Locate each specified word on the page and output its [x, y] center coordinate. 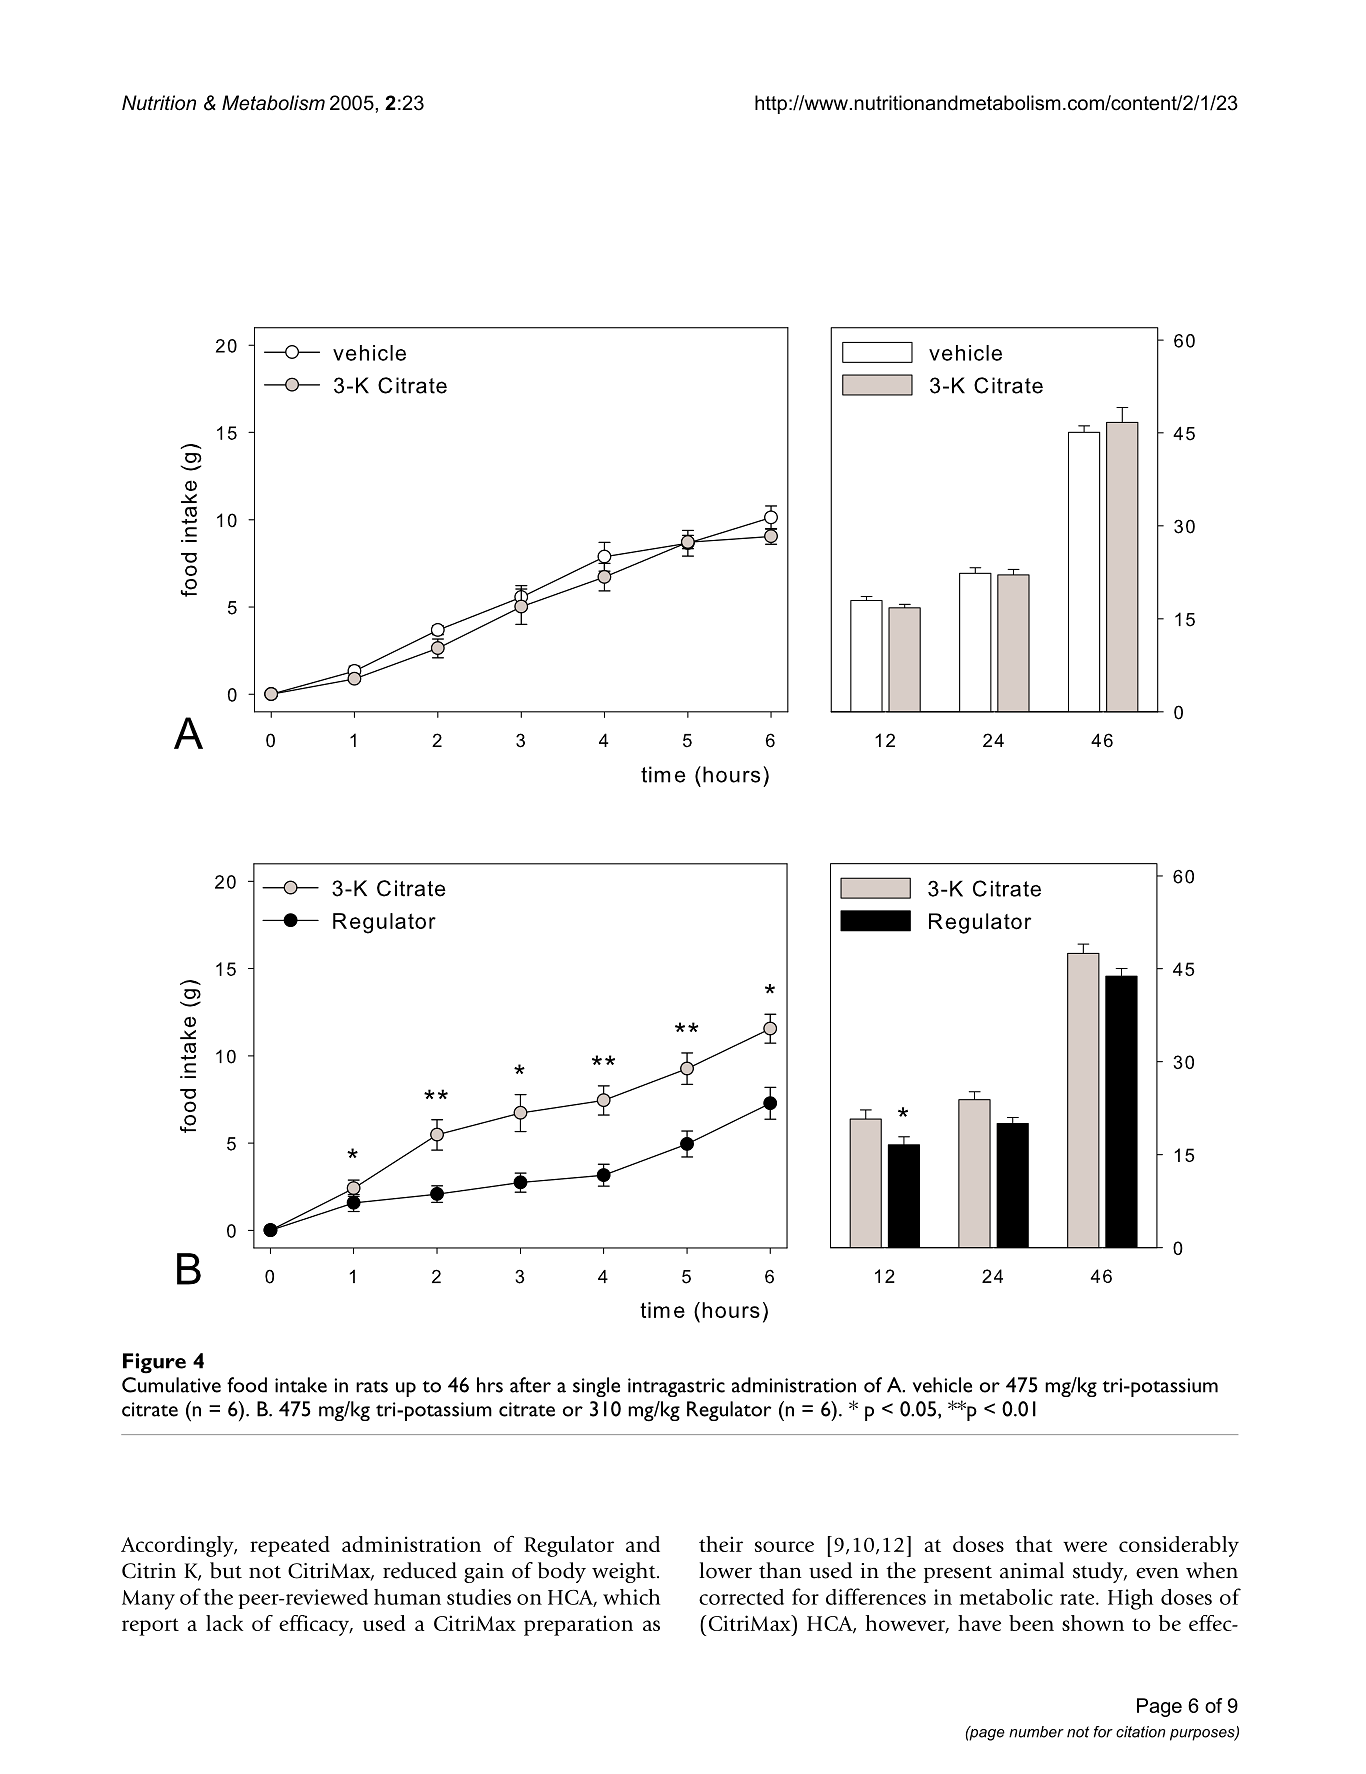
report [150, 1627]
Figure [154, 1363]
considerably [1179, 1546]
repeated [290, 1546]
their [721, 1544]
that [1034, 1544]
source [784, 1546]
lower [725, 1570]
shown [1093, 1623]
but [226, 1570]
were [1085, 1546]
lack [224, 1623]
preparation [578, 1625]
